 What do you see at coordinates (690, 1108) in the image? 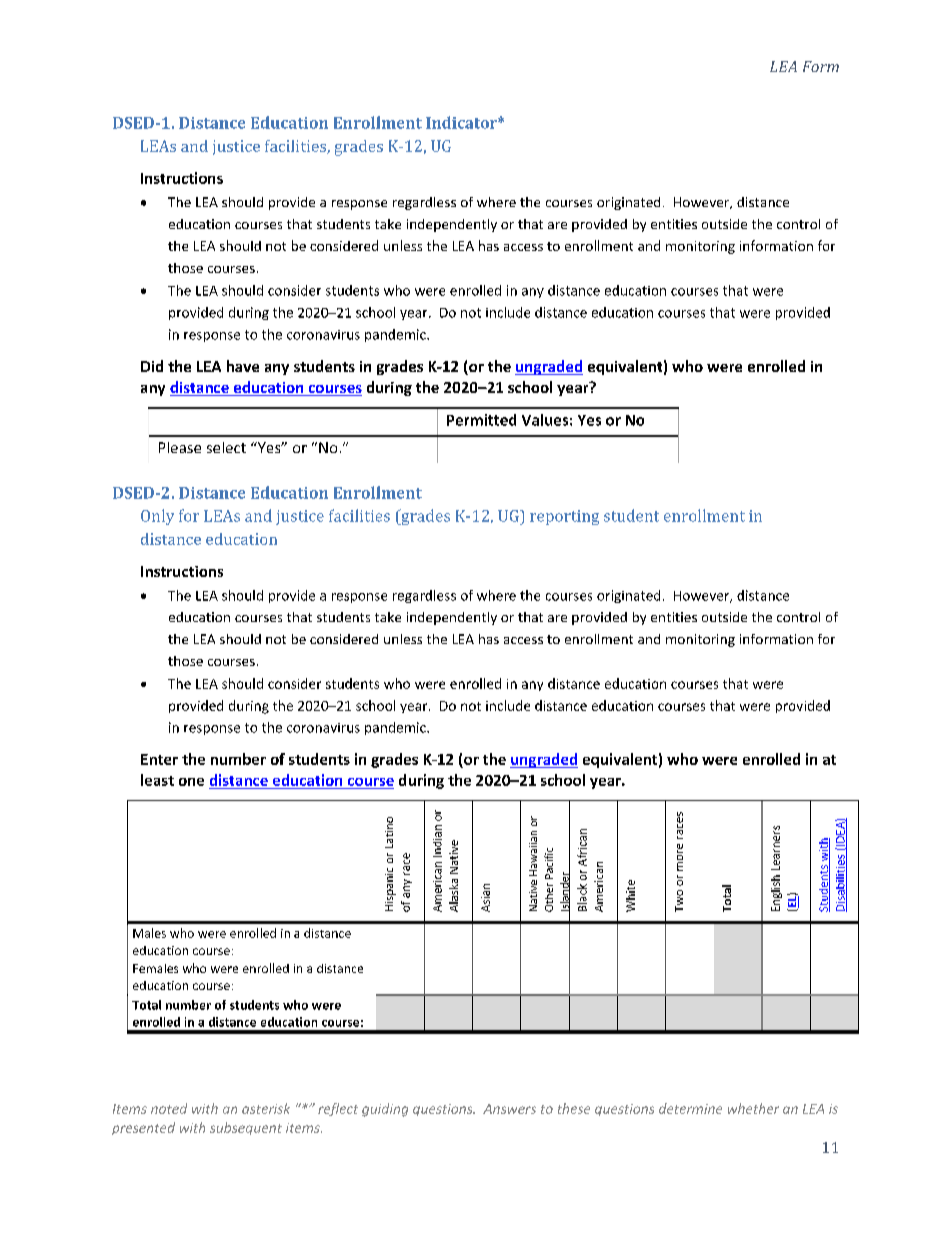
I see `determine` at bounding box center [690, 1108].
